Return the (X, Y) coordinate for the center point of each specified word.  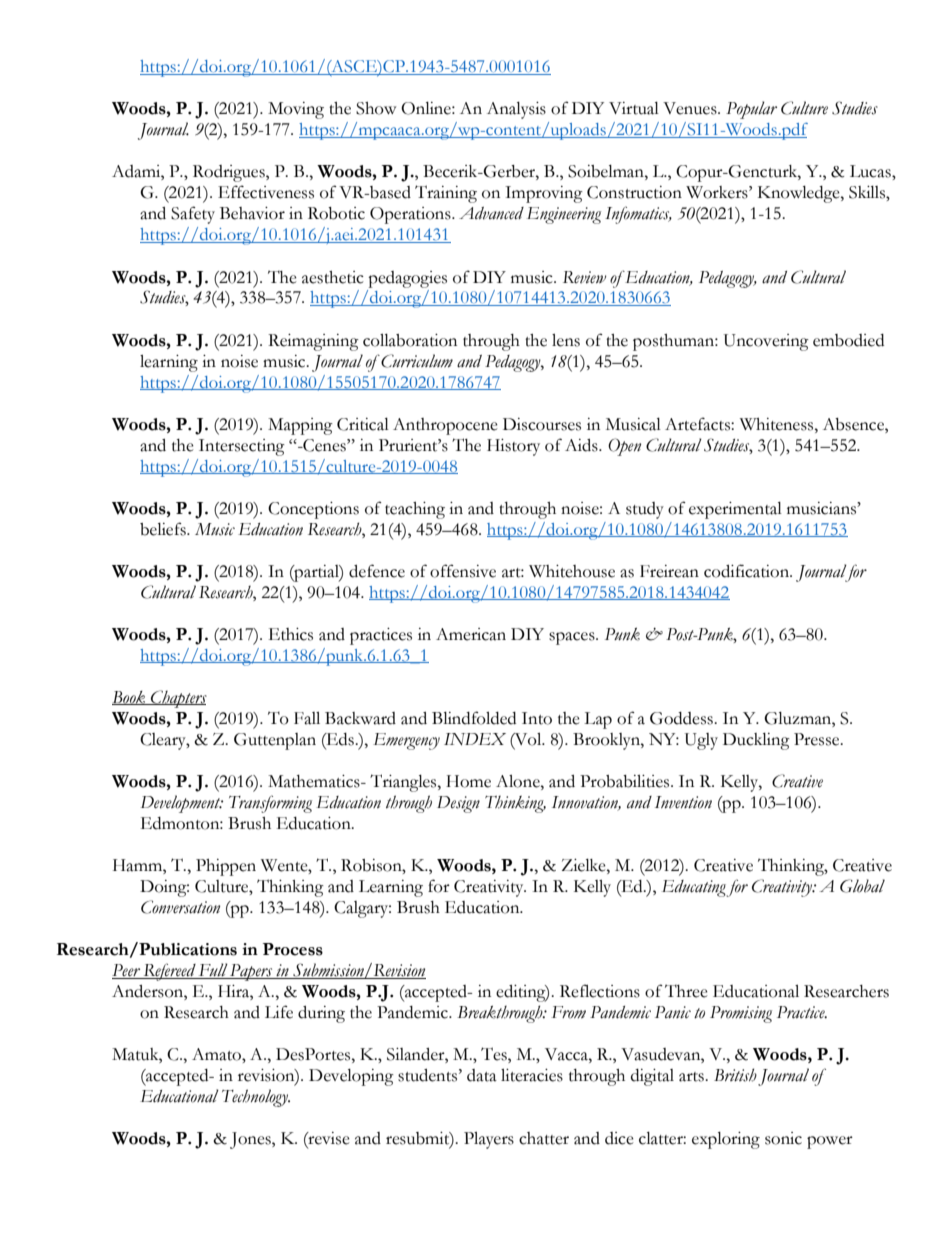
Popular (751, 110)
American (471, 634)
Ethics (291, 634)
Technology (256, 1098)
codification (748, 571)
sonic (783, 1138)
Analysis (516, 110)
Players (489, 1140)
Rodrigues (230, 173)
